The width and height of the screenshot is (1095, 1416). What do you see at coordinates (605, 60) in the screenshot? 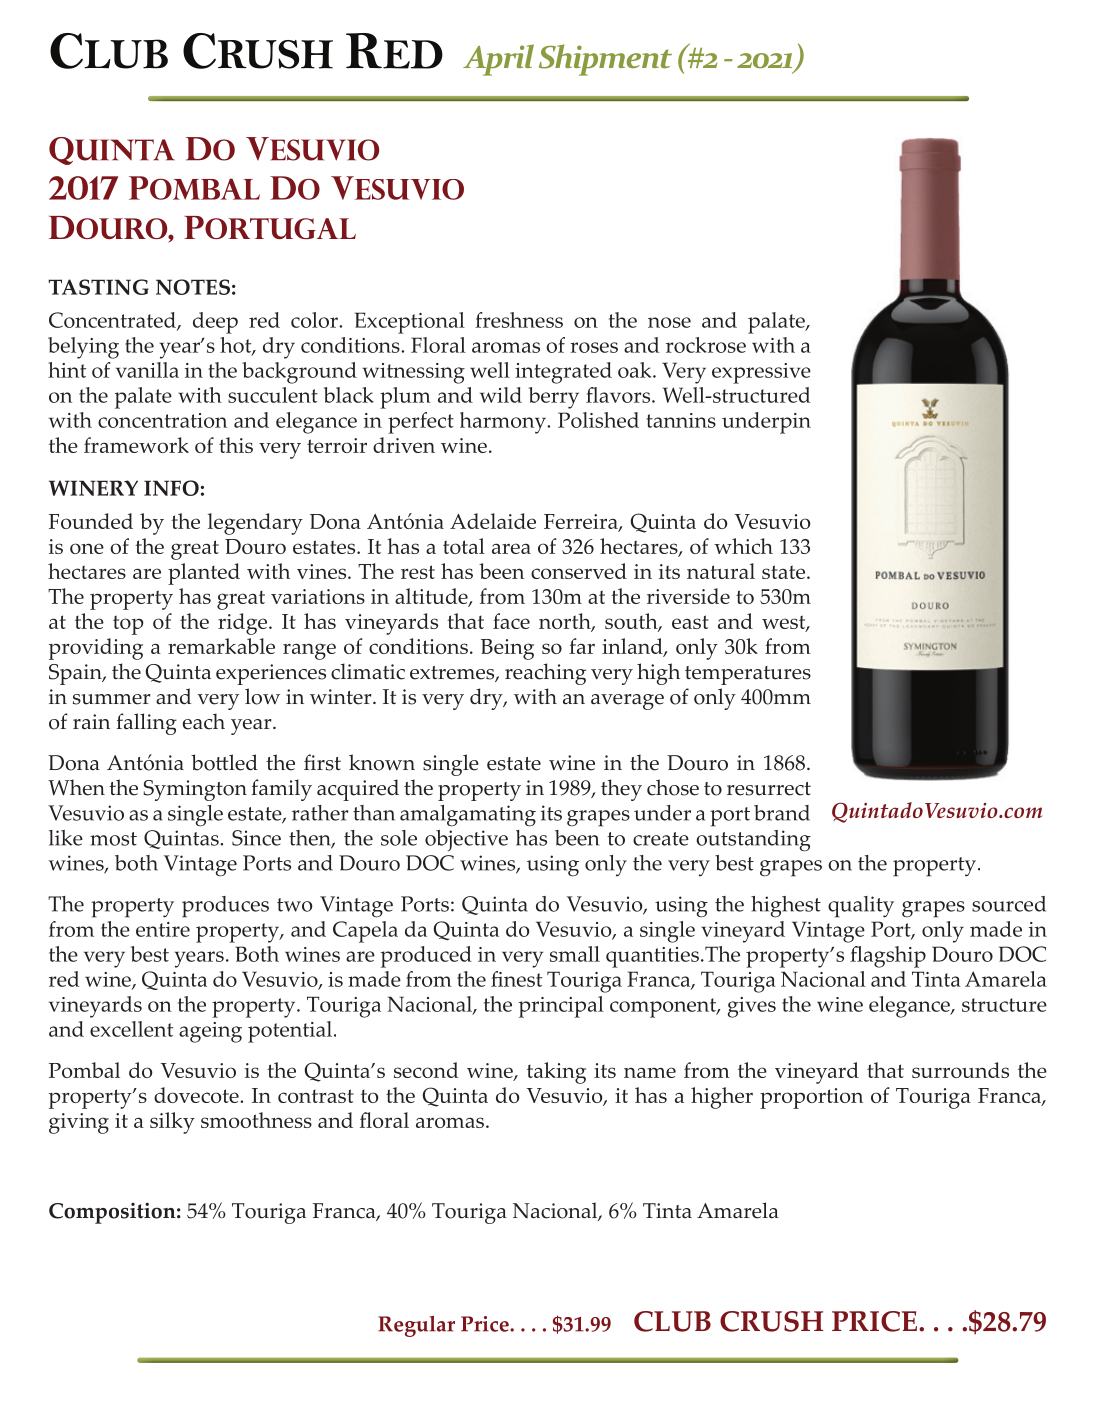
I see `Shipment` at bounding box center [605, 60].
